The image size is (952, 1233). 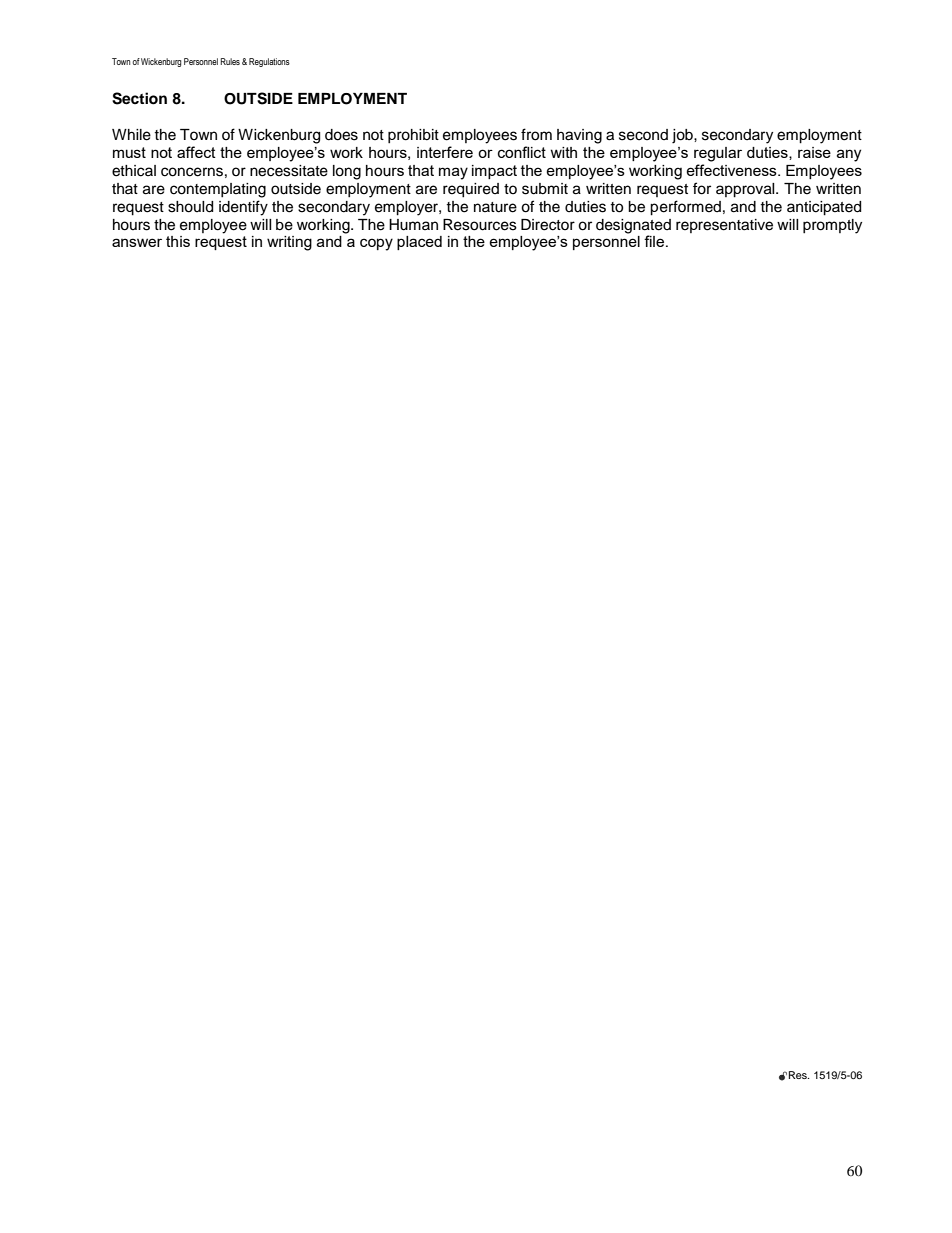 I want to click on approval, so click(x=746, y=190).
